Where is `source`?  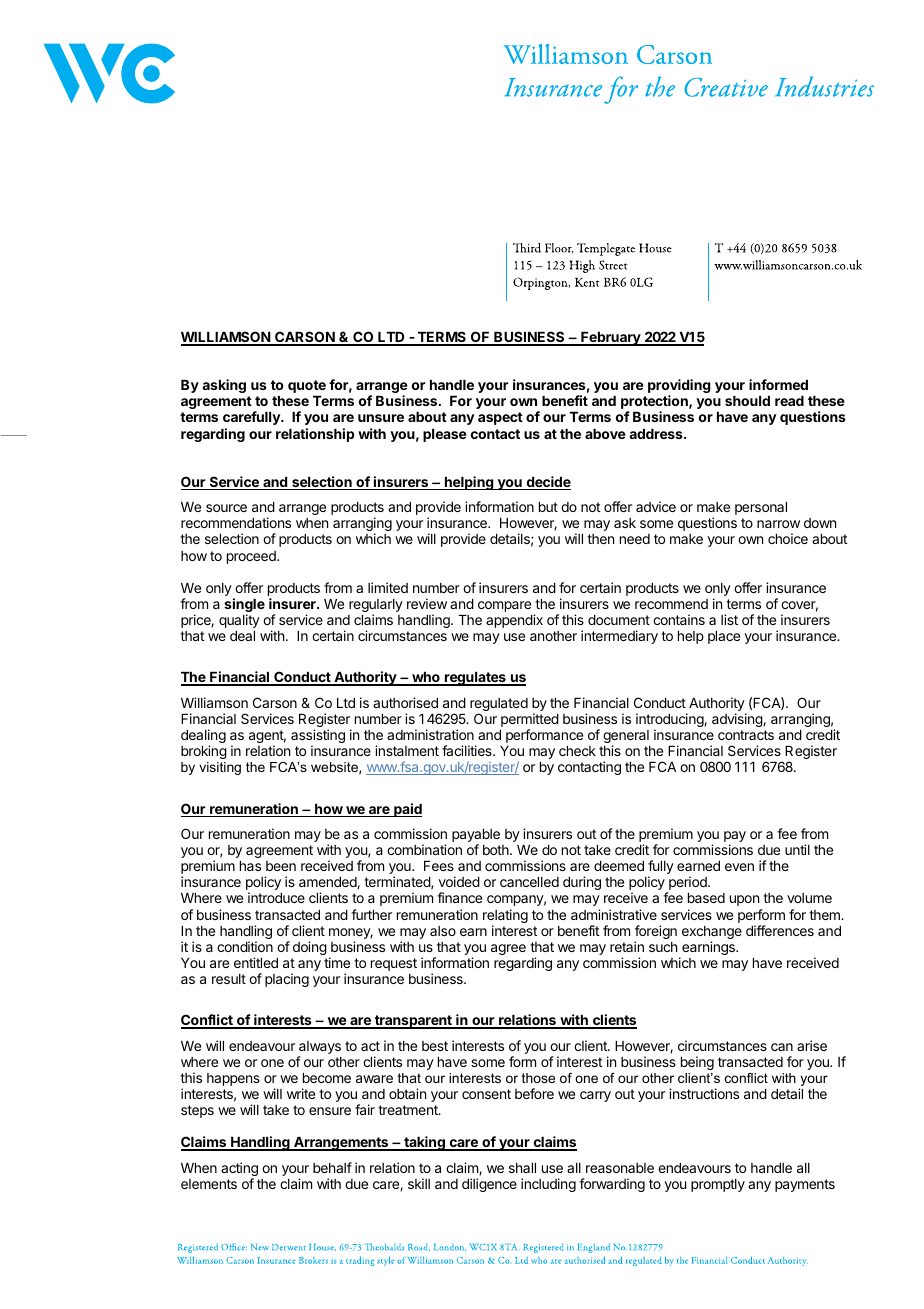 source is located at coordinates (226, 508).
